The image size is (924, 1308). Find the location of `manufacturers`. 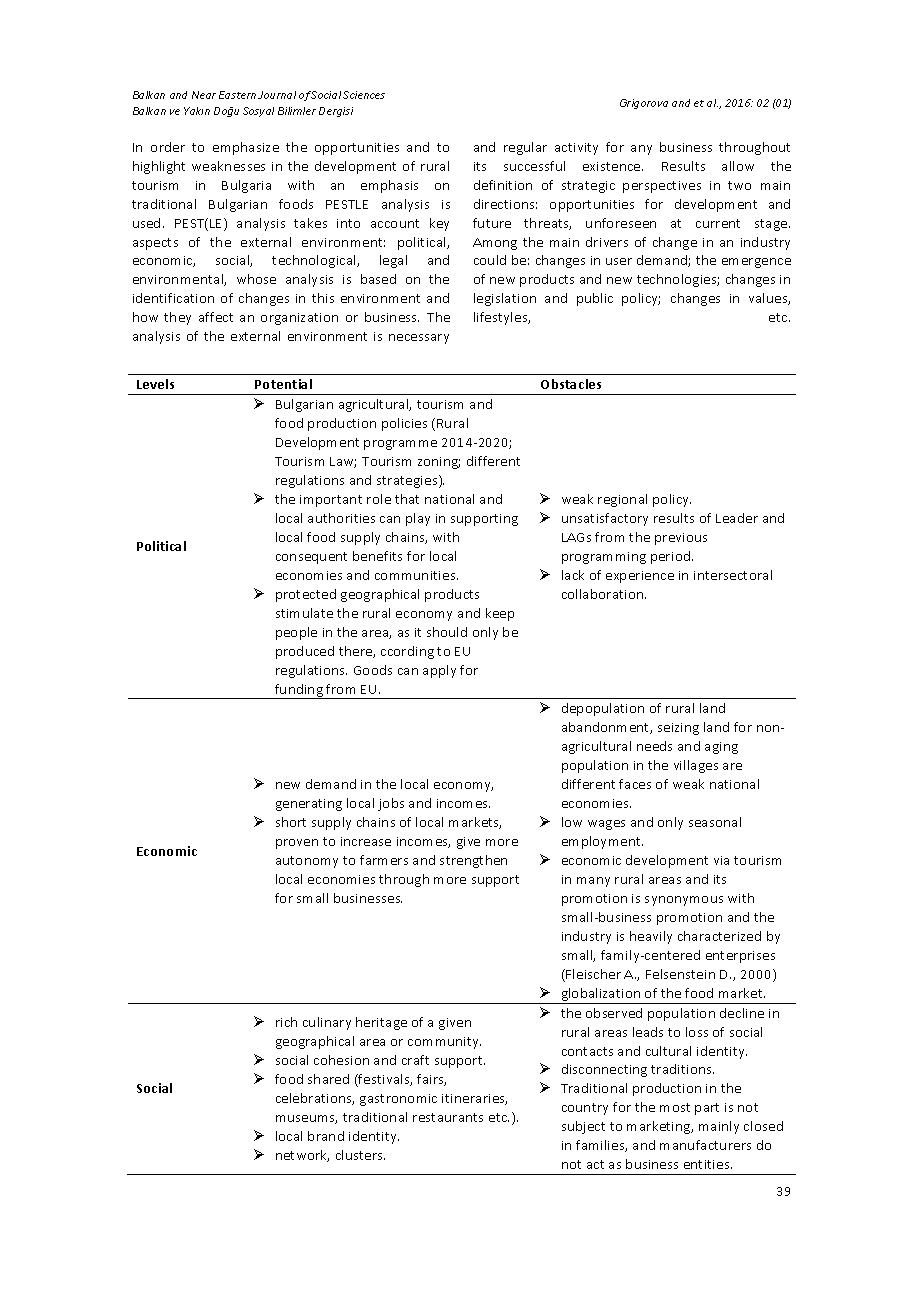

manufacturers is located at coordinates (705, 1145).
